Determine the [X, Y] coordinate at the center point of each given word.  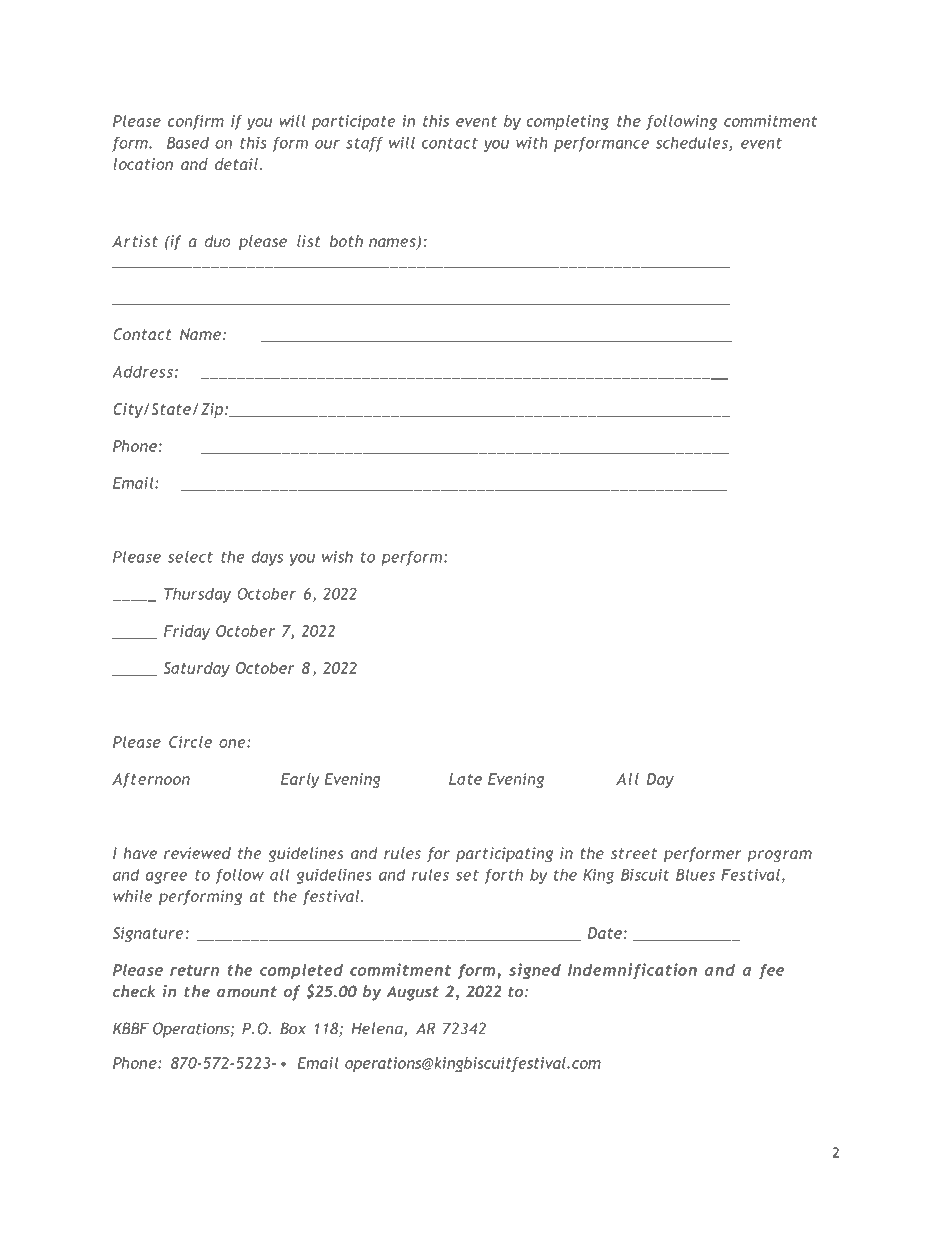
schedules [693, 143]
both [346, 241]
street [634, 853]
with [532, 142]
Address [142, 371]
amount [247, 992]
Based [188, 142]
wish [337, 556]
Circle [190, 742]
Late [465, 779]
